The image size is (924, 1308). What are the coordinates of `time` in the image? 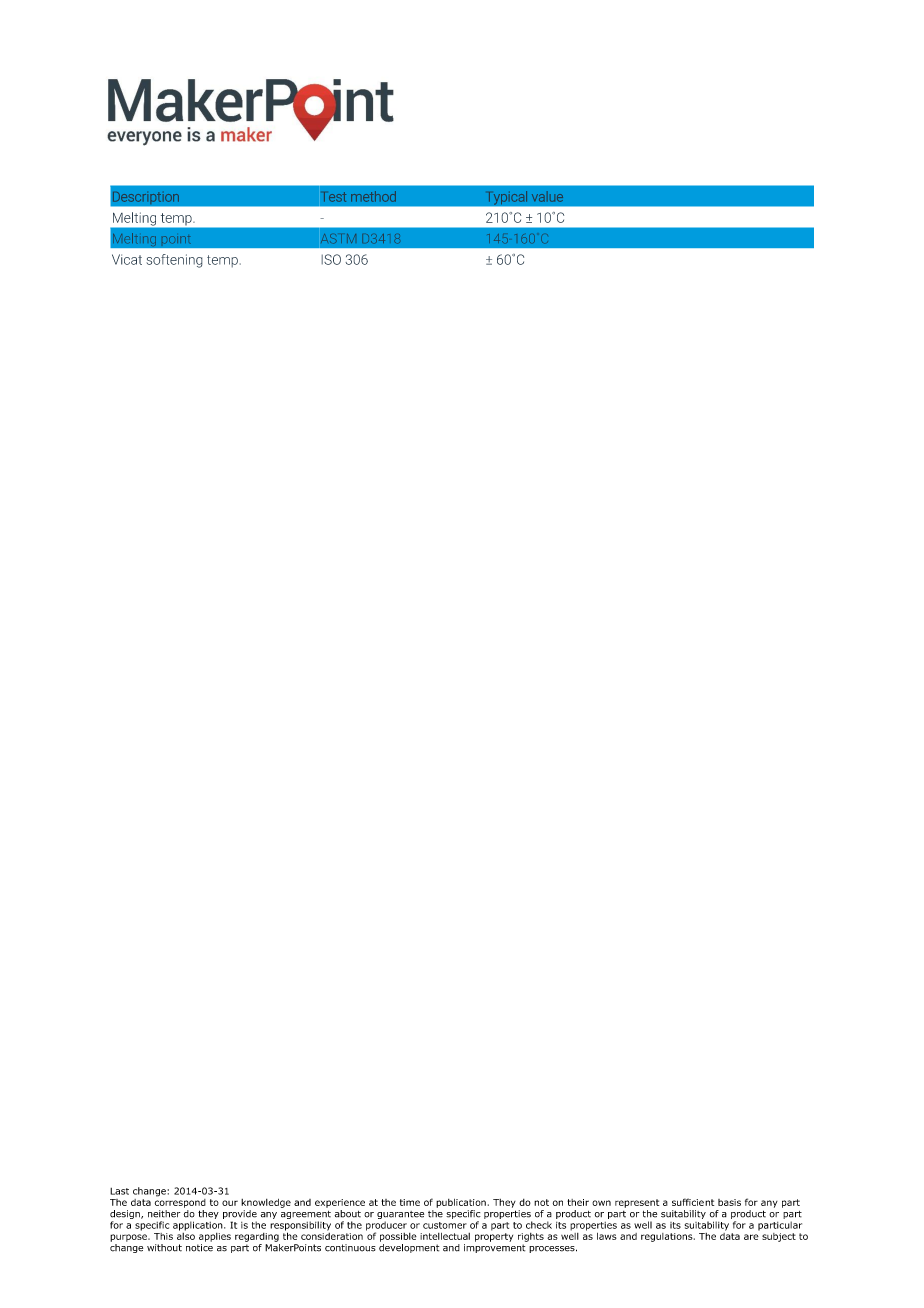 It's located at (410, 1202).
